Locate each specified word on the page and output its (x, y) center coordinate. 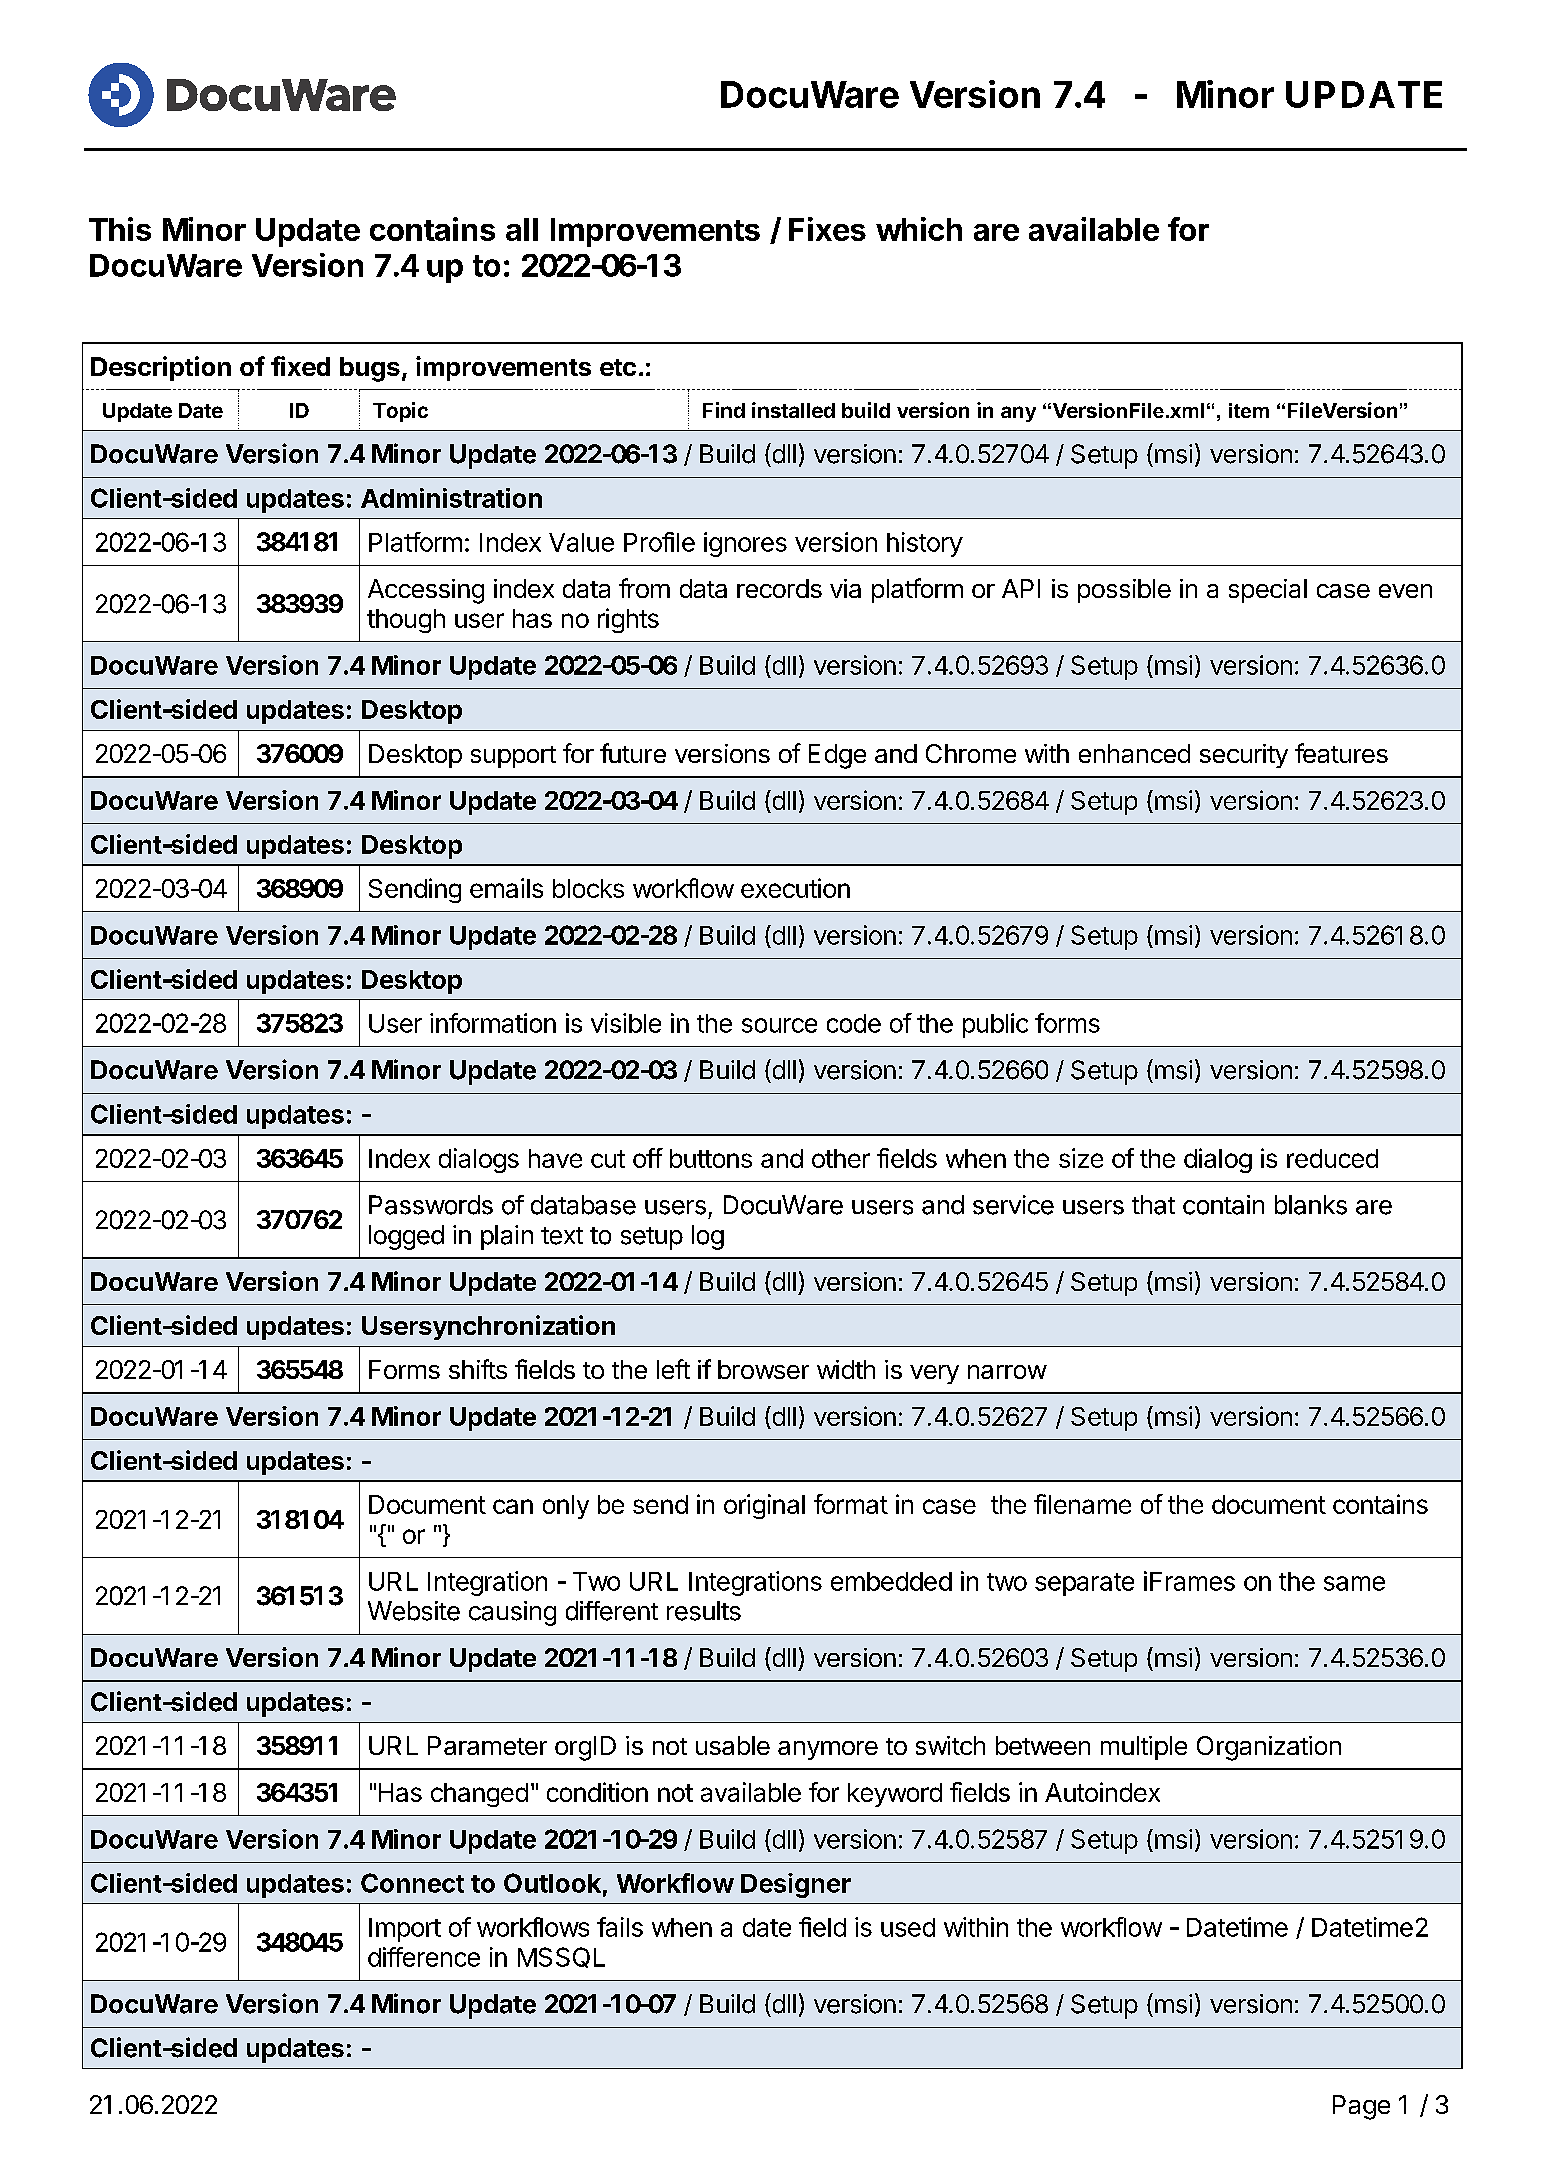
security (1244, 756)
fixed (300, 366)
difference (424, 1957)
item (1249, 410)
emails (506, 888)
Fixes (827, 229)
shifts (478, 1369)
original (764, 1506)
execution (795, 888)
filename (1082, 1504)
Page (1361, 2107)
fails (620, 1927)
